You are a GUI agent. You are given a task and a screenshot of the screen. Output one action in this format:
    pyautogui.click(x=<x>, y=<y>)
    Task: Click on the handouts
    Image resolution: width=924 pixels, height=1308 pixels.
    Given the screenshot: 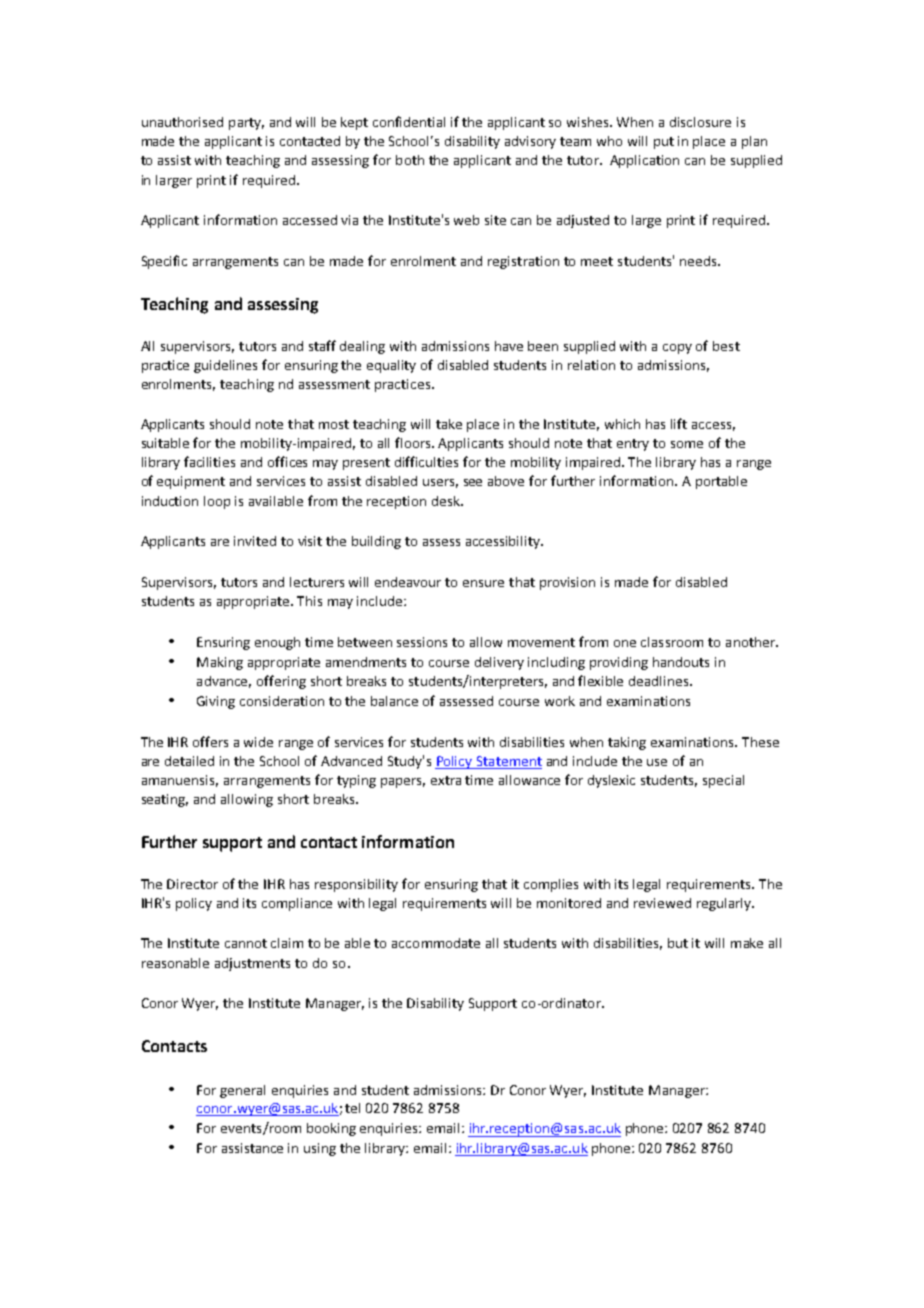 What is the action you would take?
    pyautogui.click(x=681, y=662)
